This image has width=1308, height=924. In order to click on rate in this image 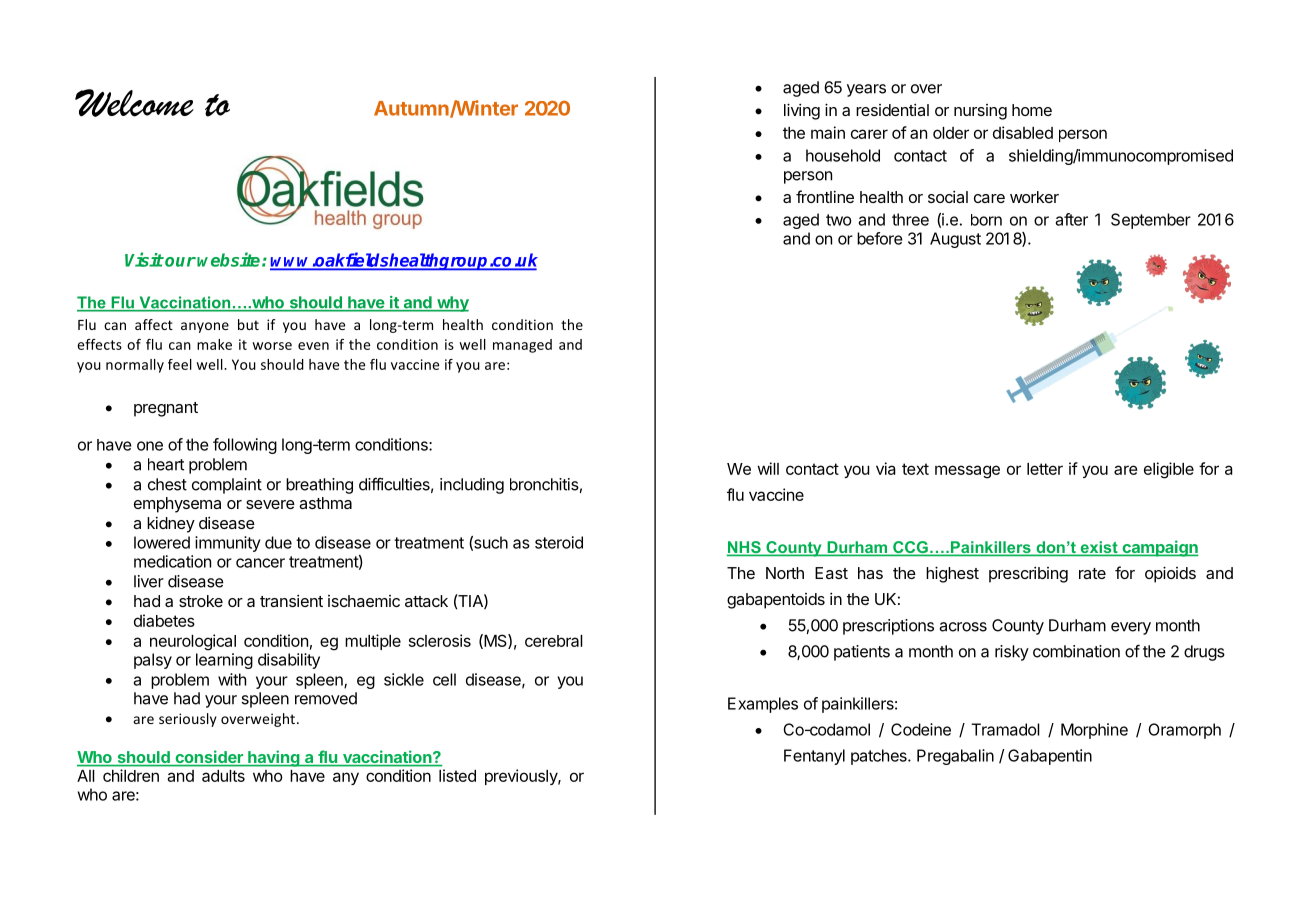, I will do `click(1092, 573)`.
